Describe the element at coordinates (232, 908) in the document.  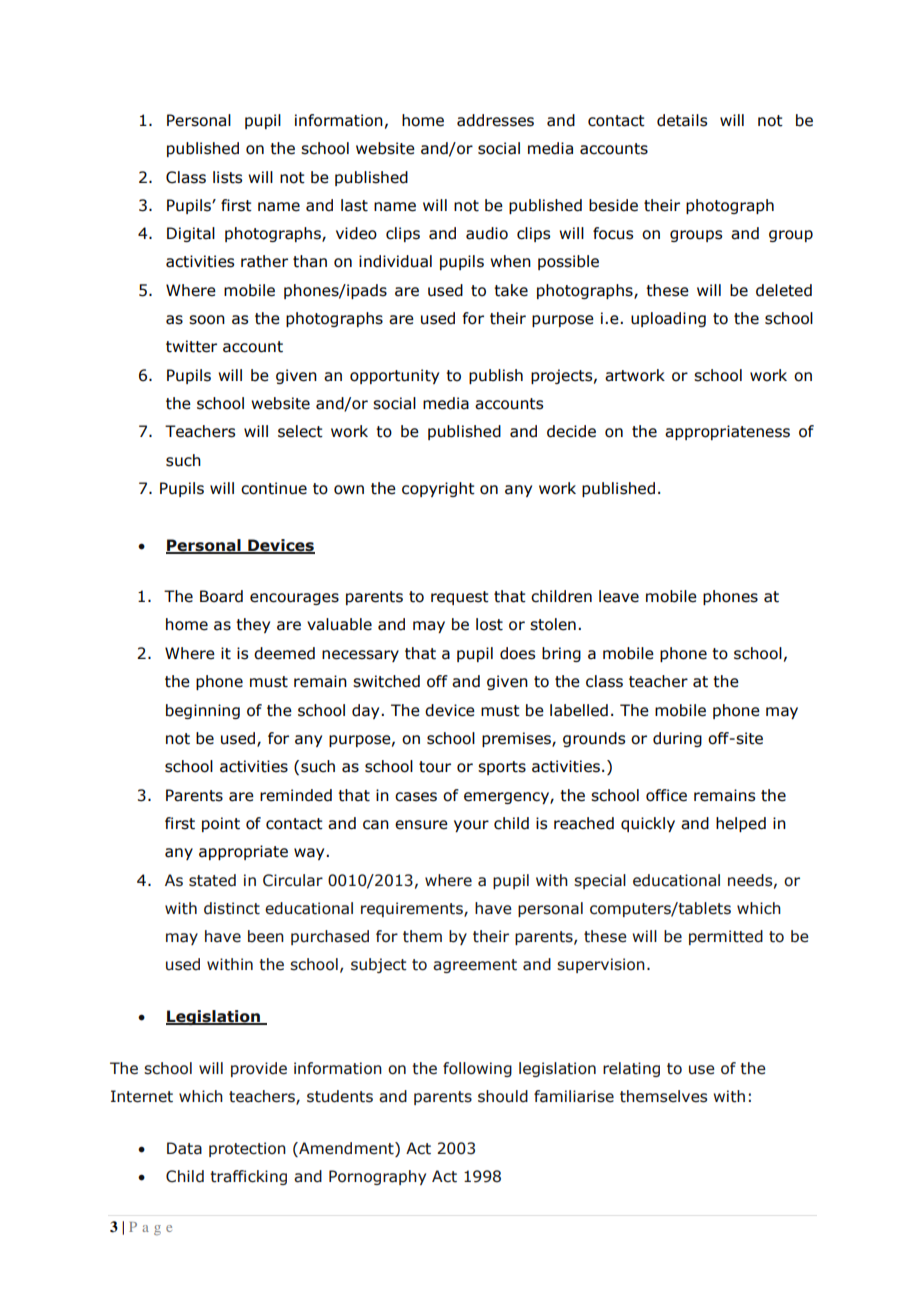
I see `distinct` at that location.
